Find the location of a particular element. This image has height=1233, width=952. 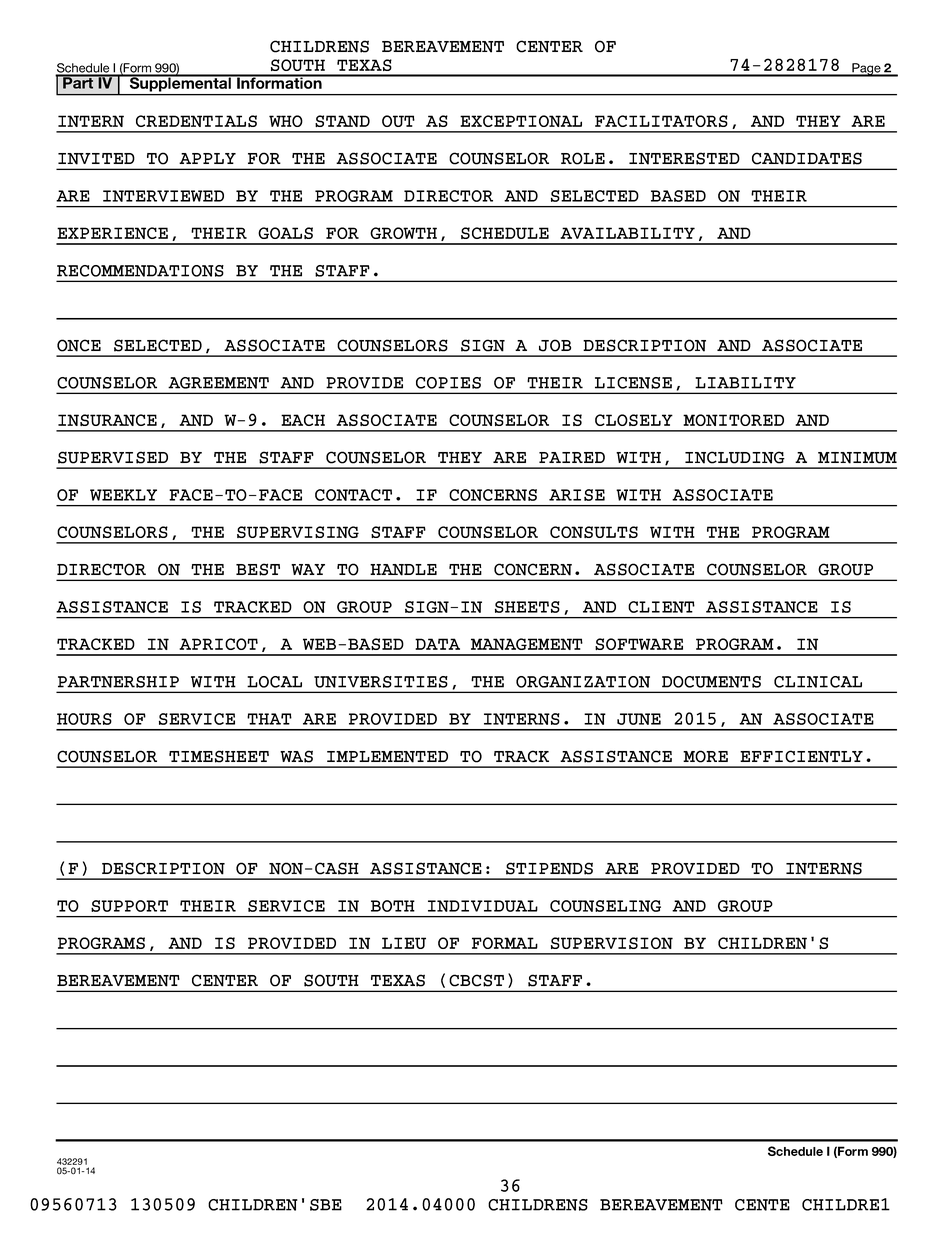

CANDIDATES is located at coordinates (807, 158).
